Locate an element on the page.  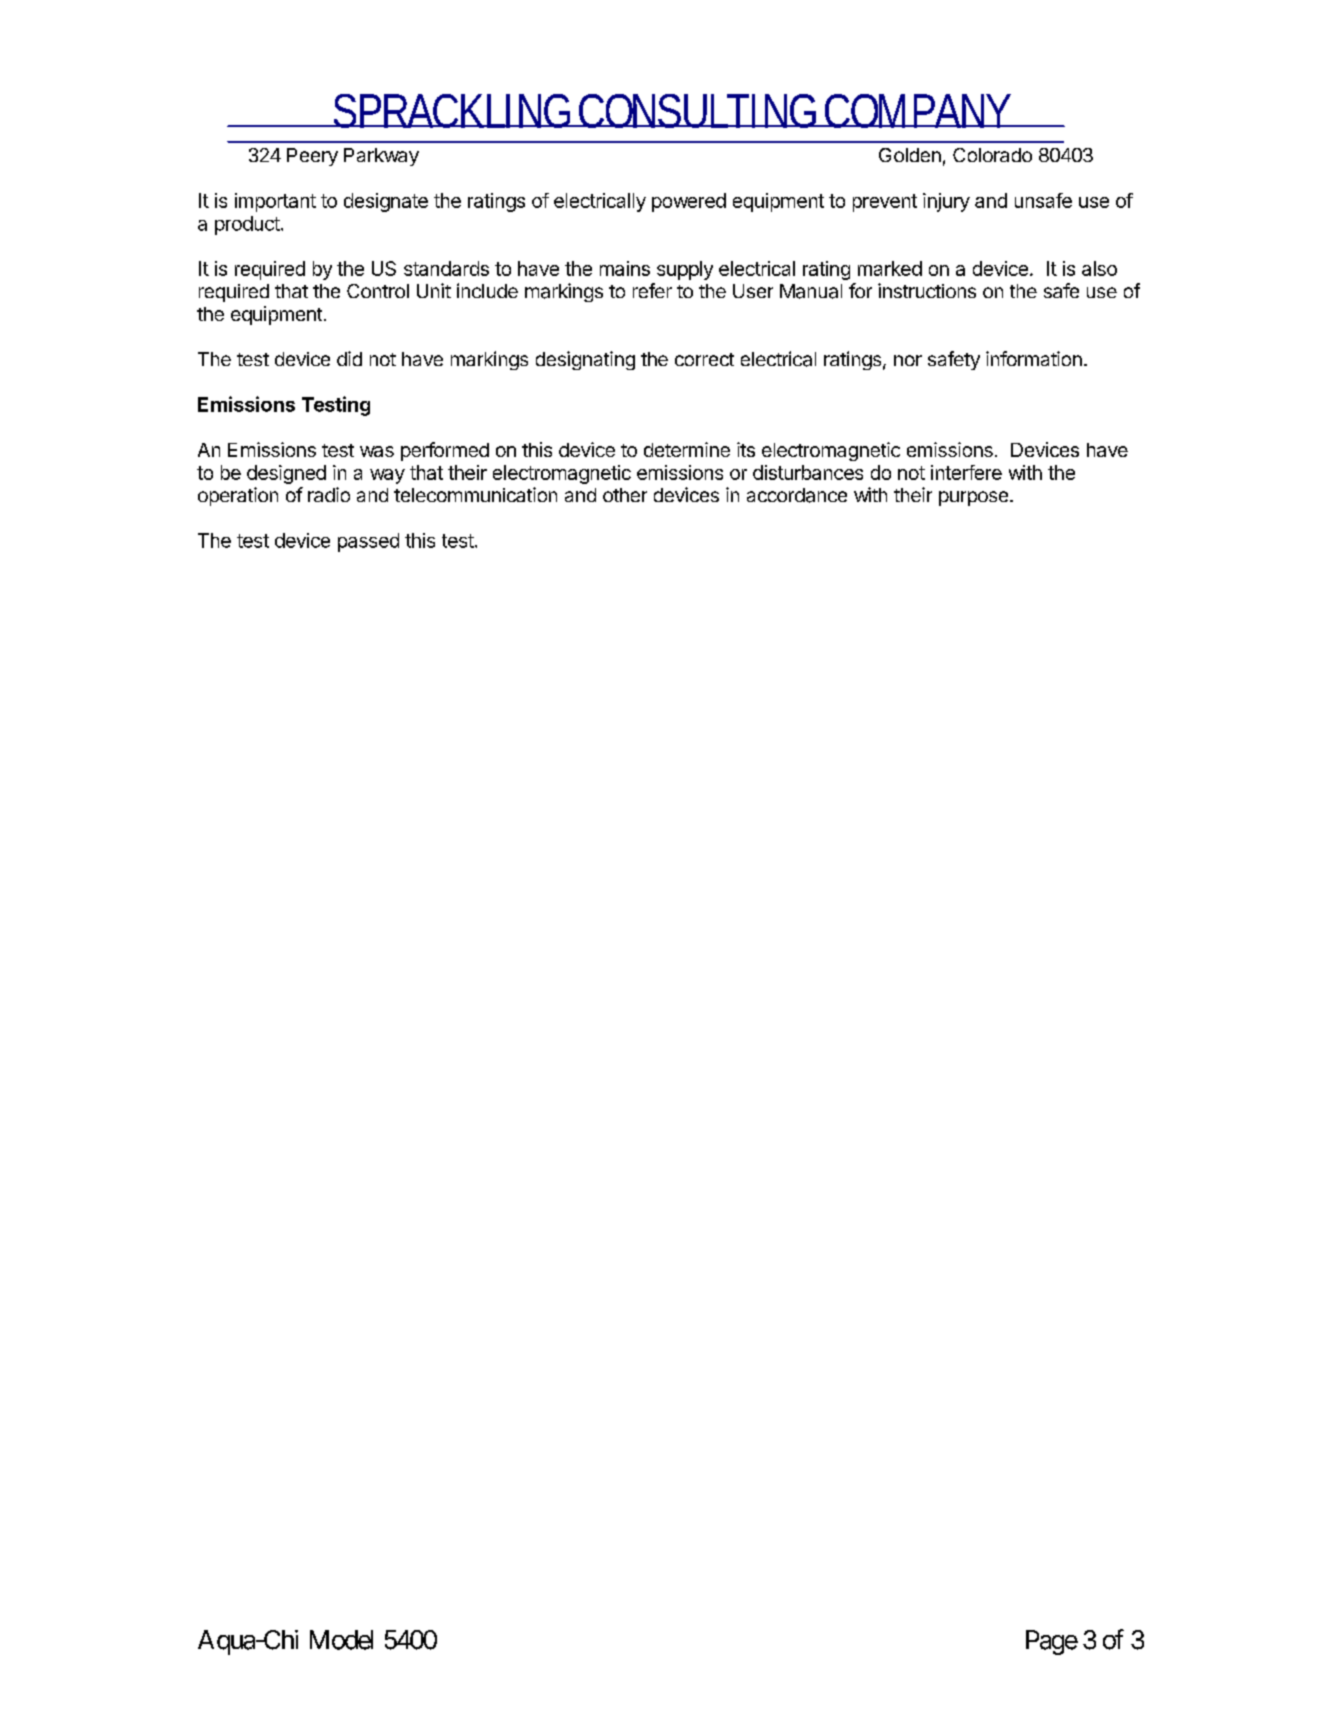
accordance is located at coordinates (797, 495).
